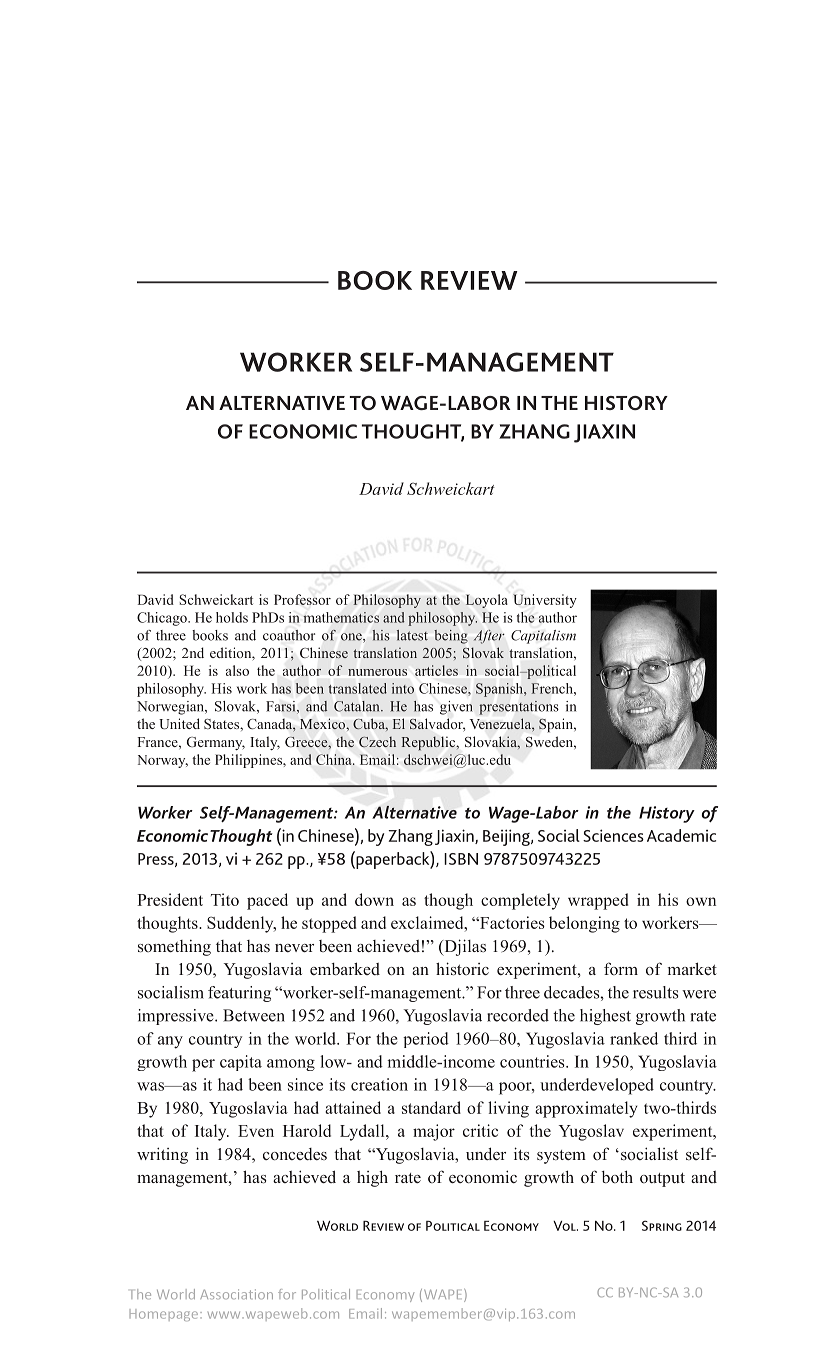 The width and height of the screenshot is (831, 1348). I want to click on University, so click(545, 601).
